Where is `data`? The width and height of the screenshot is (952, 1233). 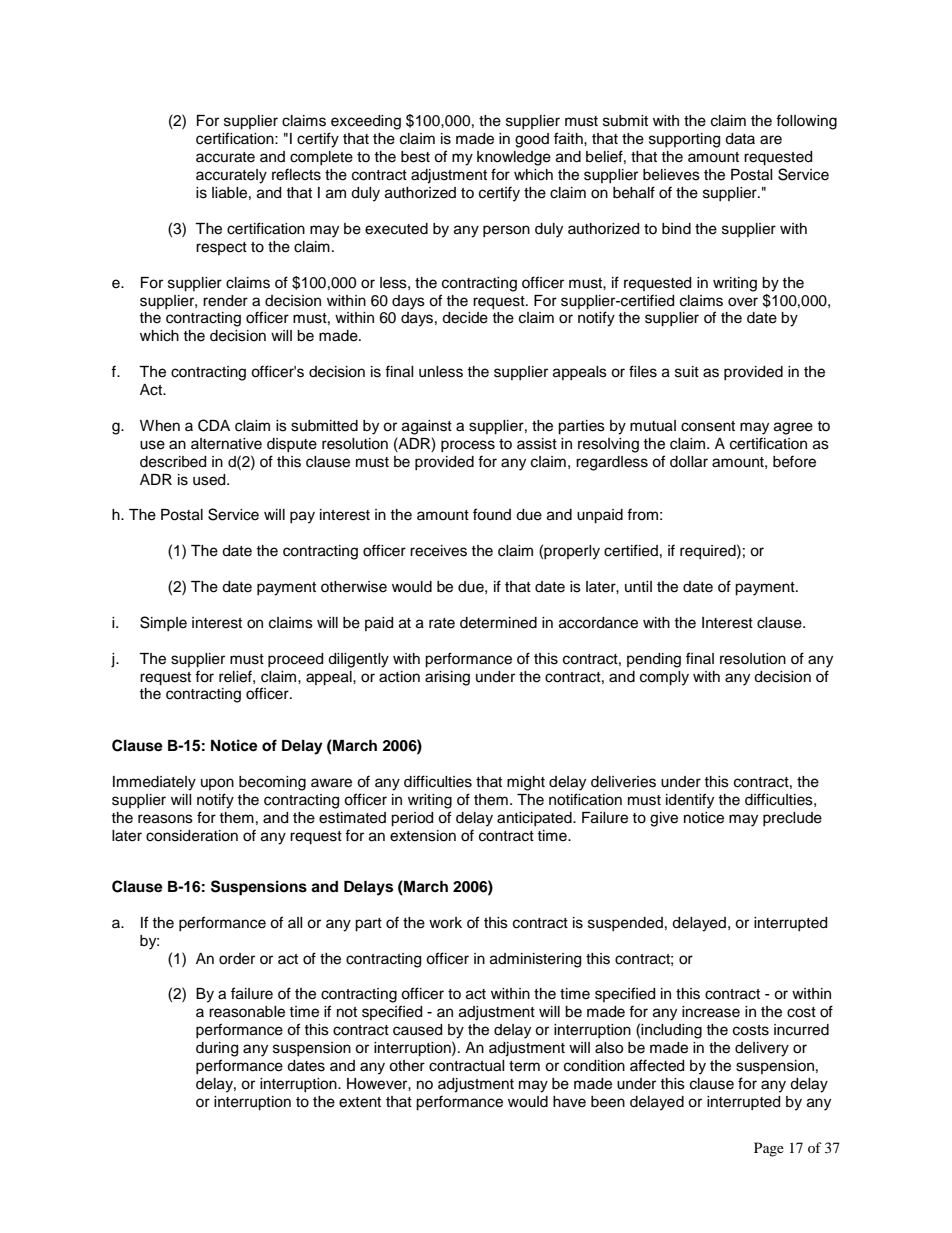
data is located at coordinates (740, 139).
